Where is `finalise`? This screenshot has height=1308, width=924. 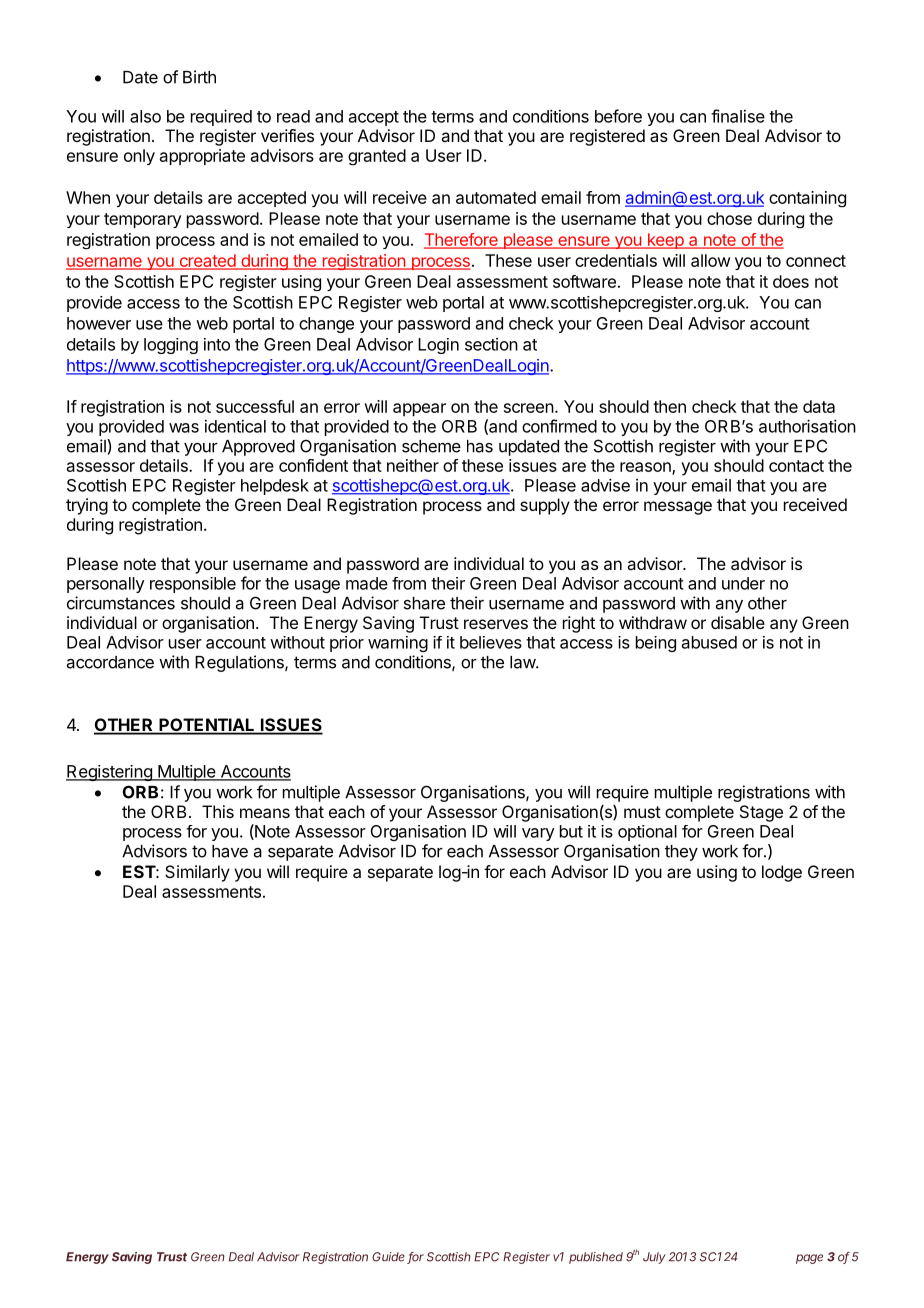
finalise is located at coordinates (738, 116).
